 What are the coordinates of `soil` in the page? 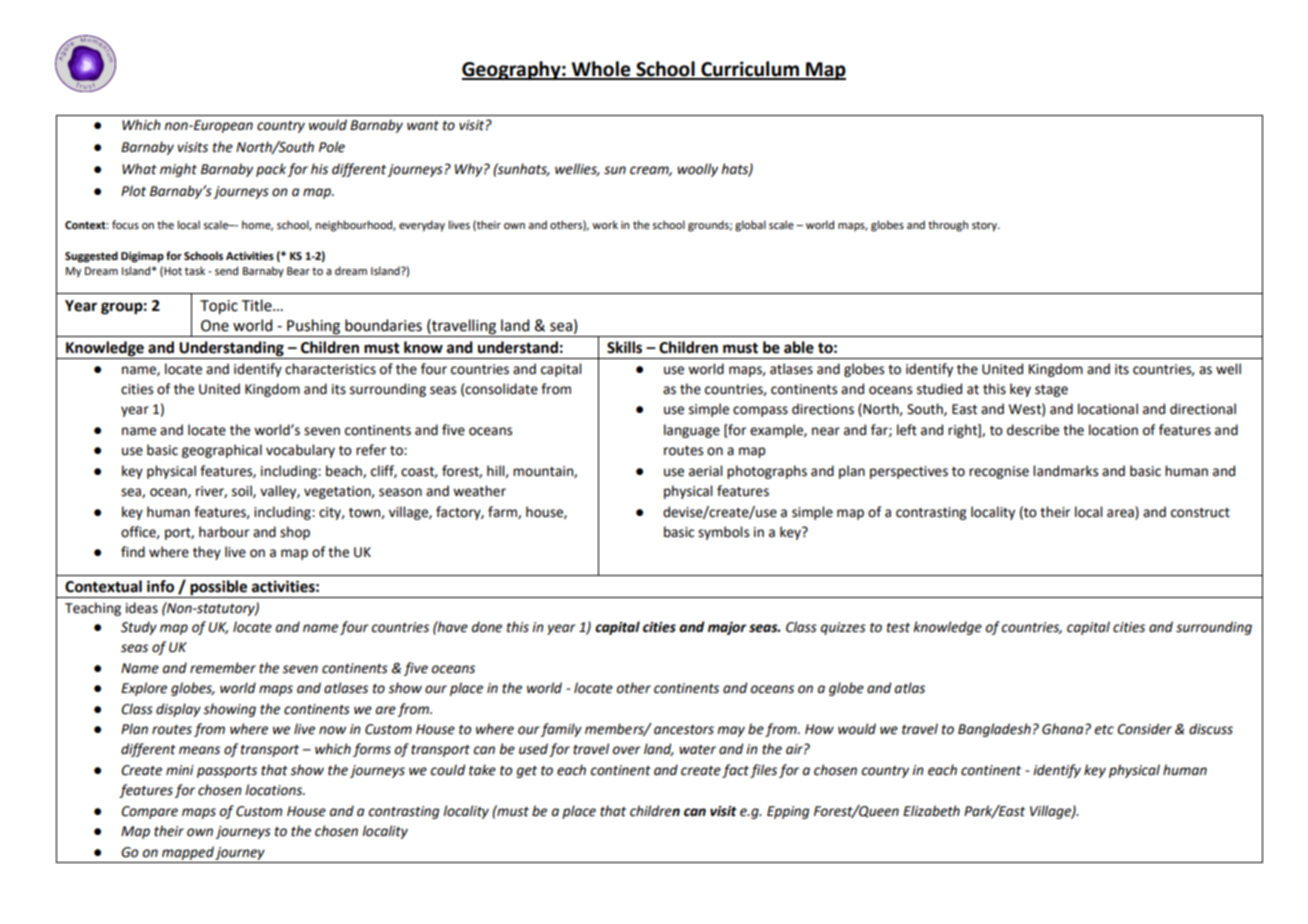 It's located at (243, 491).
